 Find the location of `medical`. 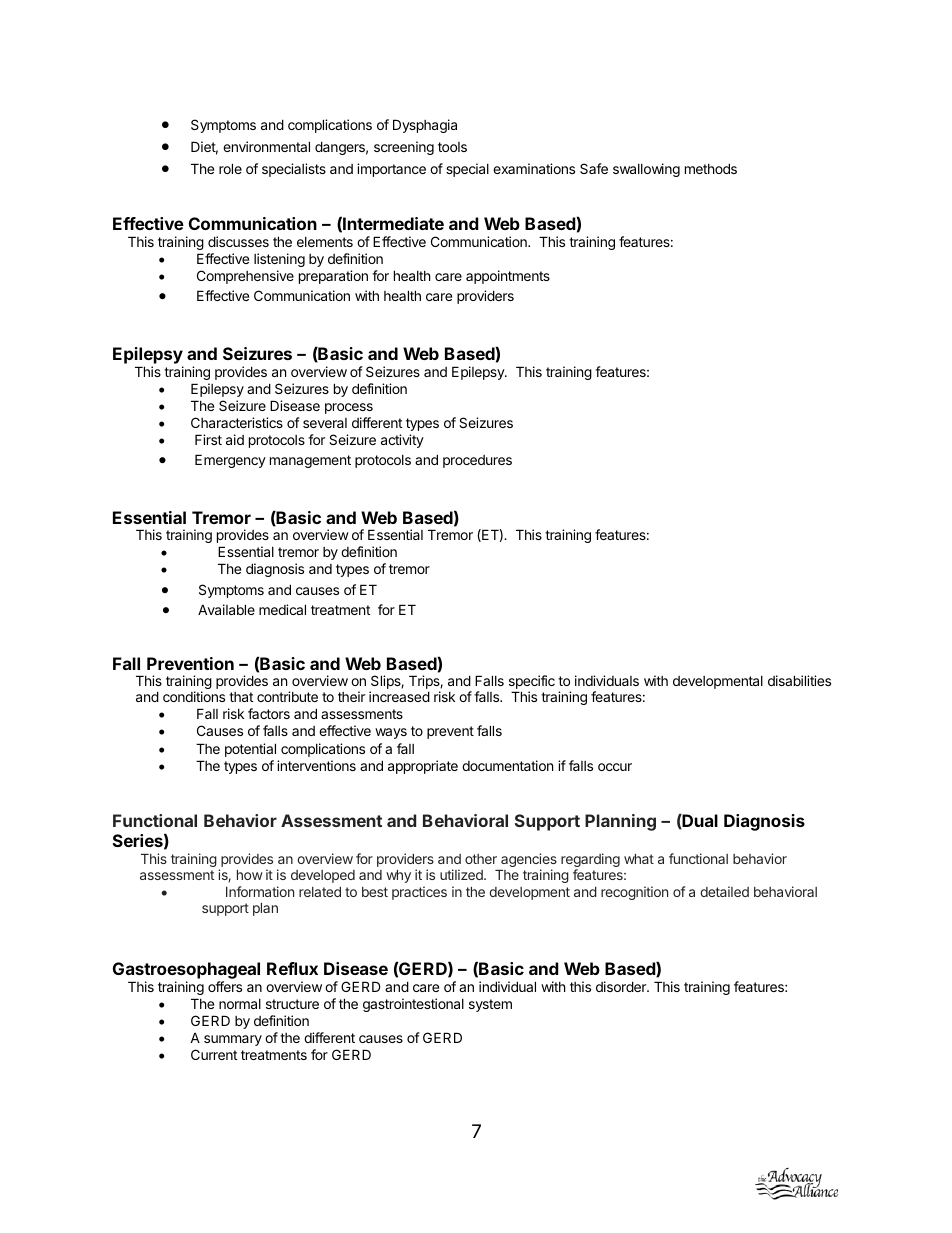

medical is located at coordinates (282, 609).
